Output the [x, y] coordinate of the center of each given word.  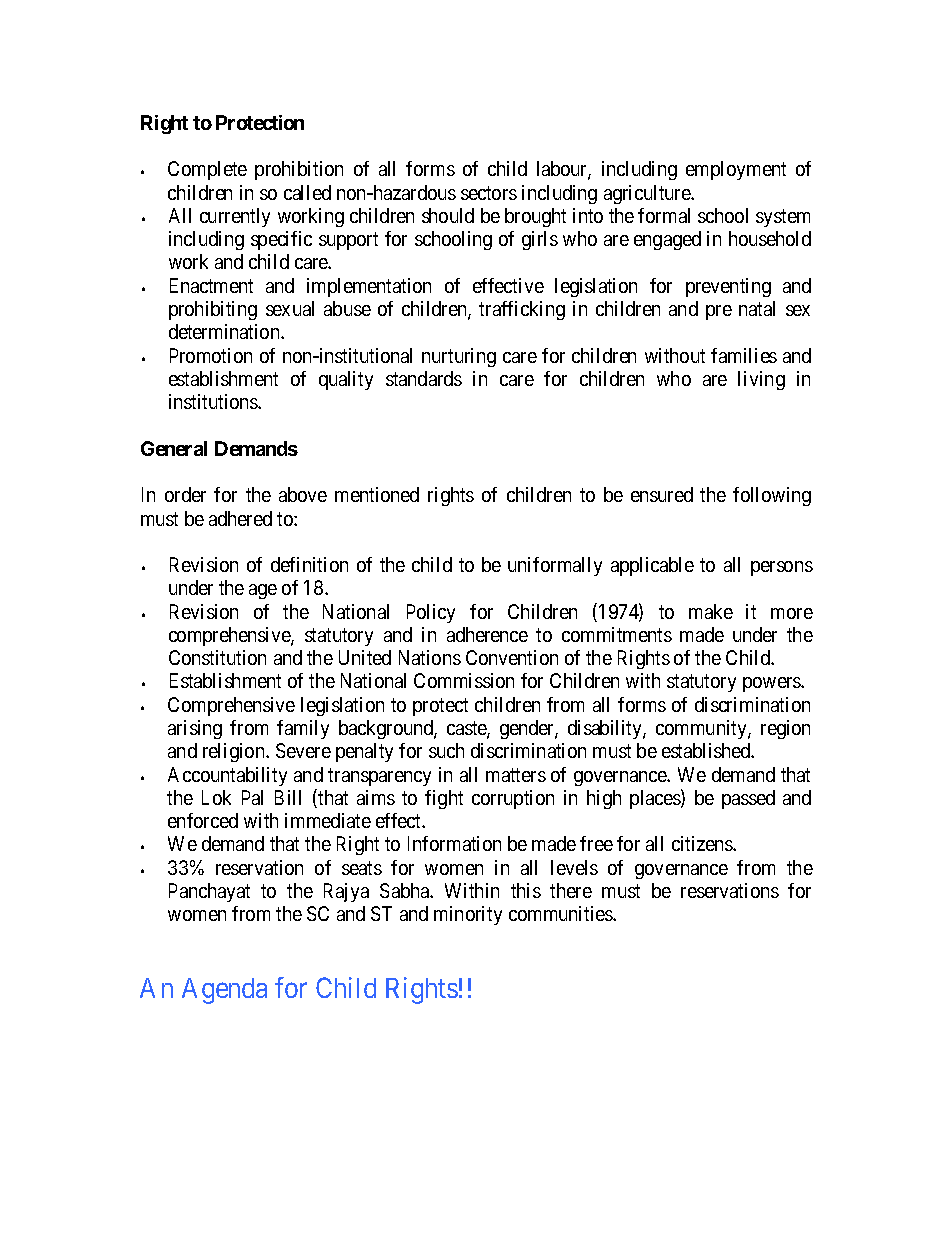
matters [516, 775]
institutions [214, 401]
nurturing [459, 357]
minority [468, 915]
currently [235, 217]
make [711, 611]
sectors [489, 193]
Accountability [227, 776]
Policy [431, 613]
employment [736, 170]
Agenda [224, 991]
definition [309, 564]
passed [748, 799]
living [761, 380]
